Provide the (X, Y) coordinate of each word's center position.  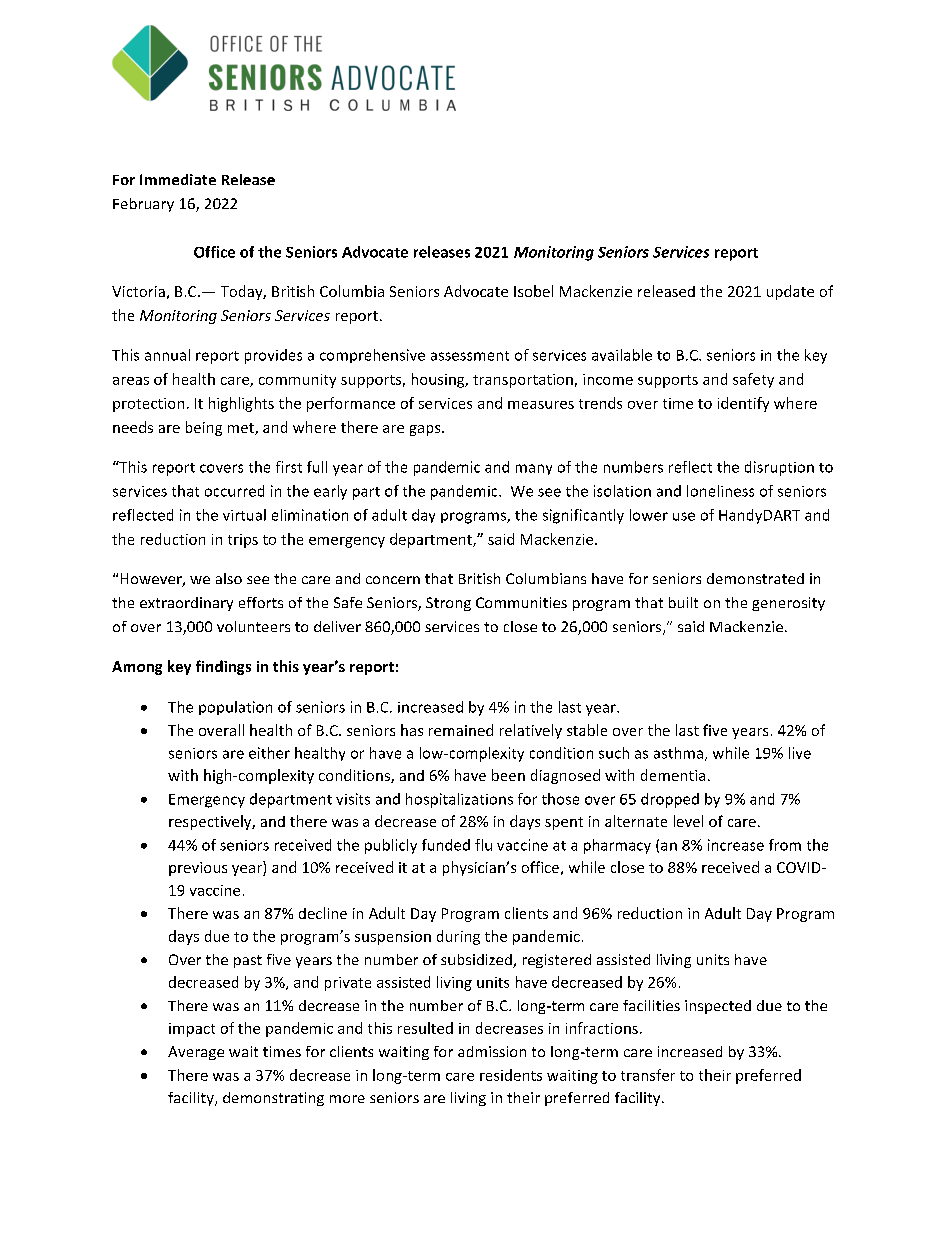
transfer (648, 1075)
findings (223, 667)
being (204, 428)
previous (198, 869)
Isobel (533, 291)
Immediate (178, 179)
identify (743, 404)
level (688, 821)
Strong (448, 604)
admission (492, 1051)
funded (446, 845)
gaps (426, 430)
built (683, 602)
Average (196, 1053)
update (790, 292)
